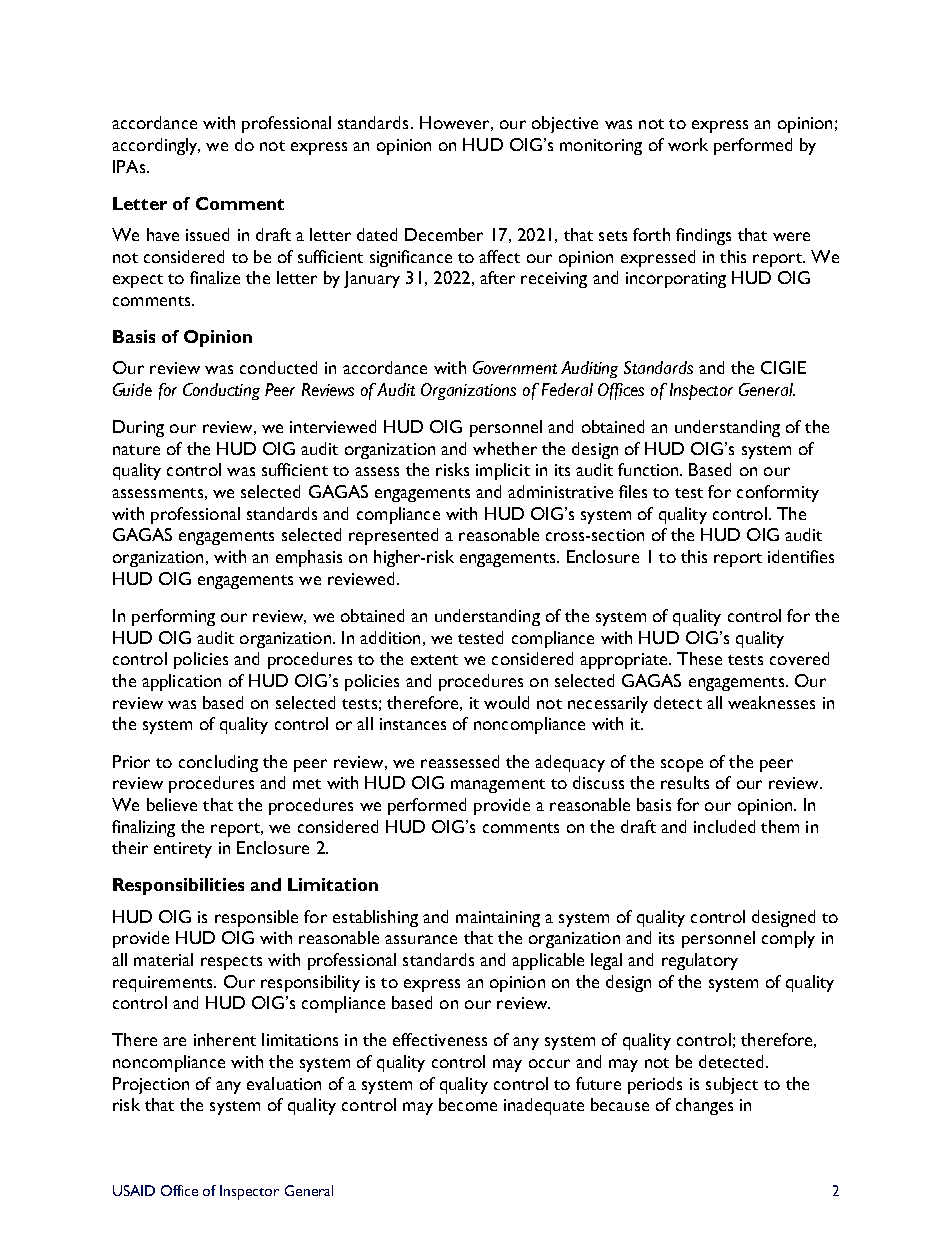 The image size is (952, 1233). What do you see at coordinates (649, 469) in the screenshot?
I see `function` at bounding box center [649, 469].
